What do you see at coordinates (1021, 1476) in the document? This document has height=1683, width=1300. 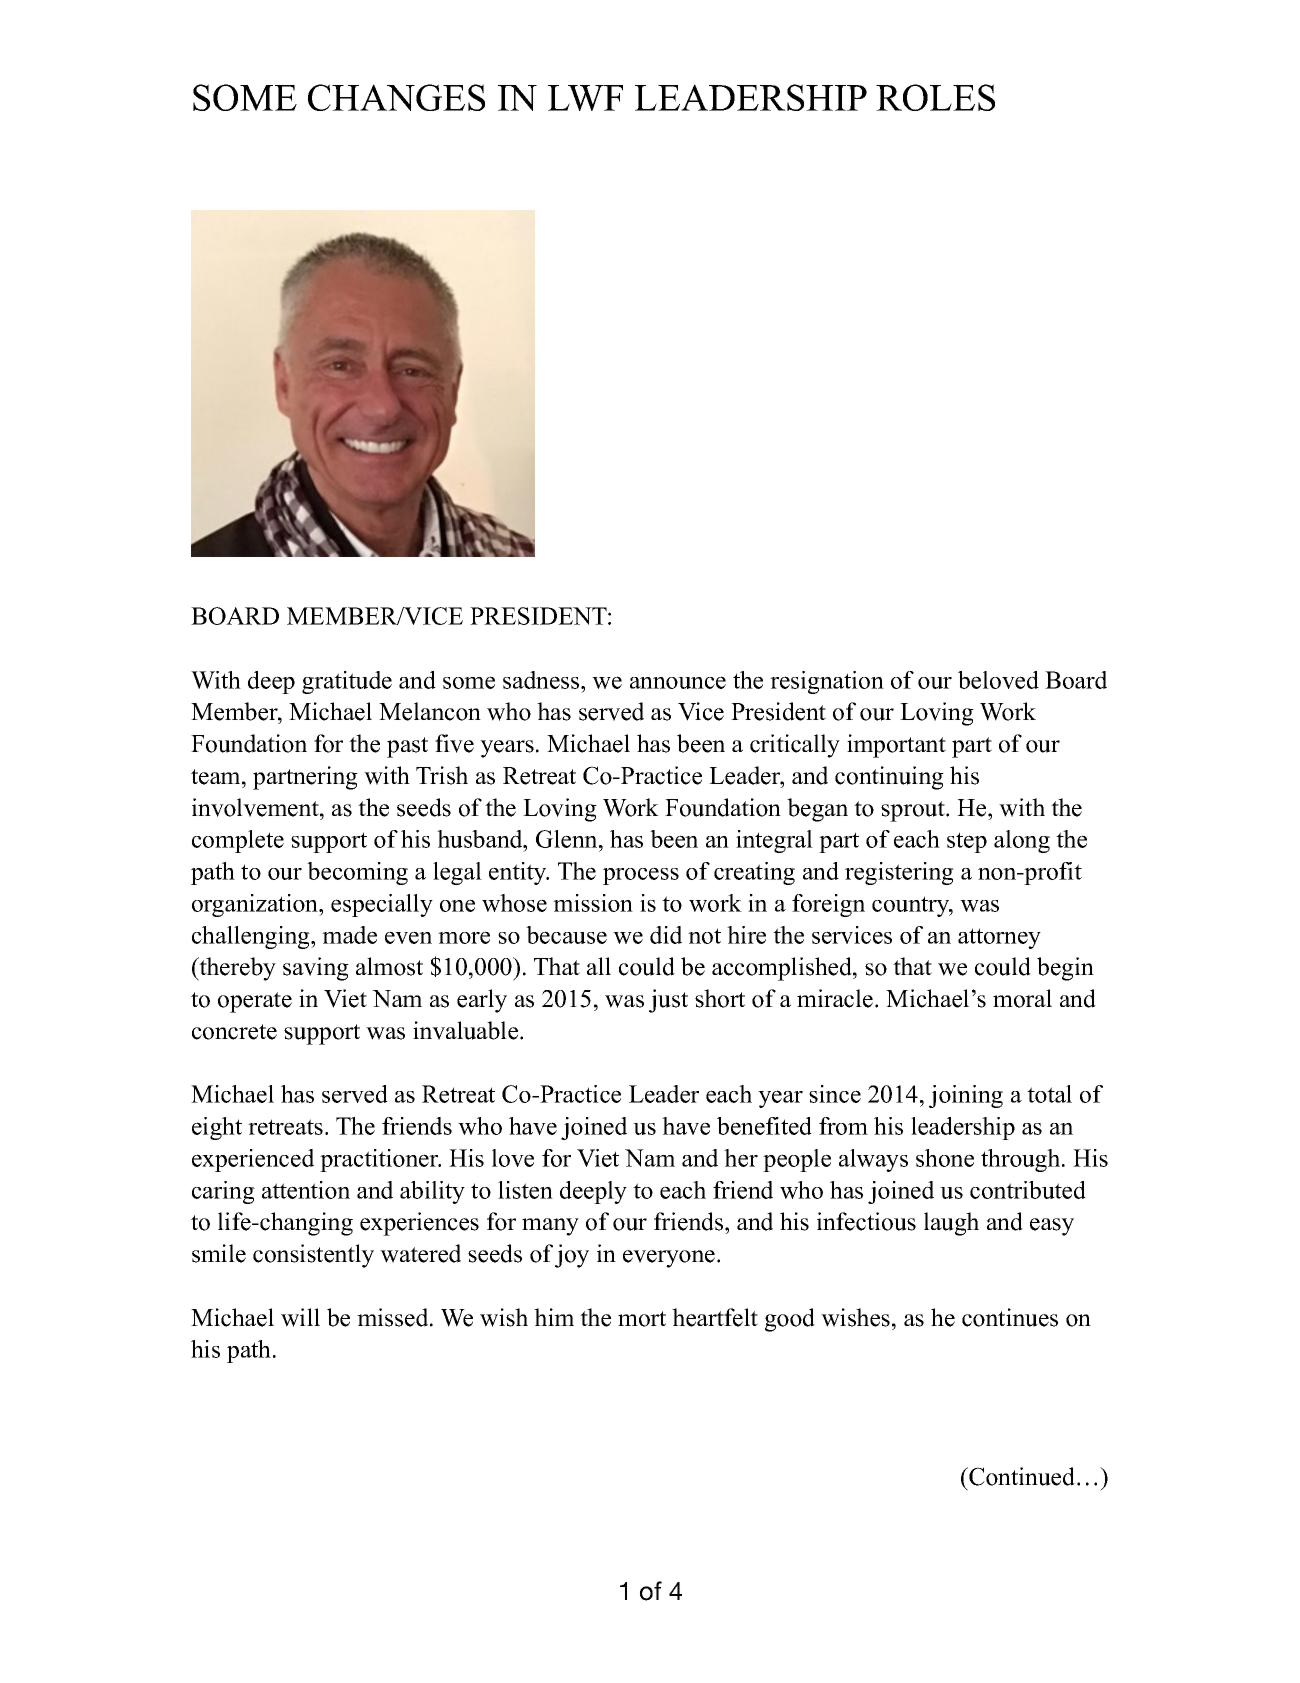 I see `Continued` at bounding box center [1021, 1476].
